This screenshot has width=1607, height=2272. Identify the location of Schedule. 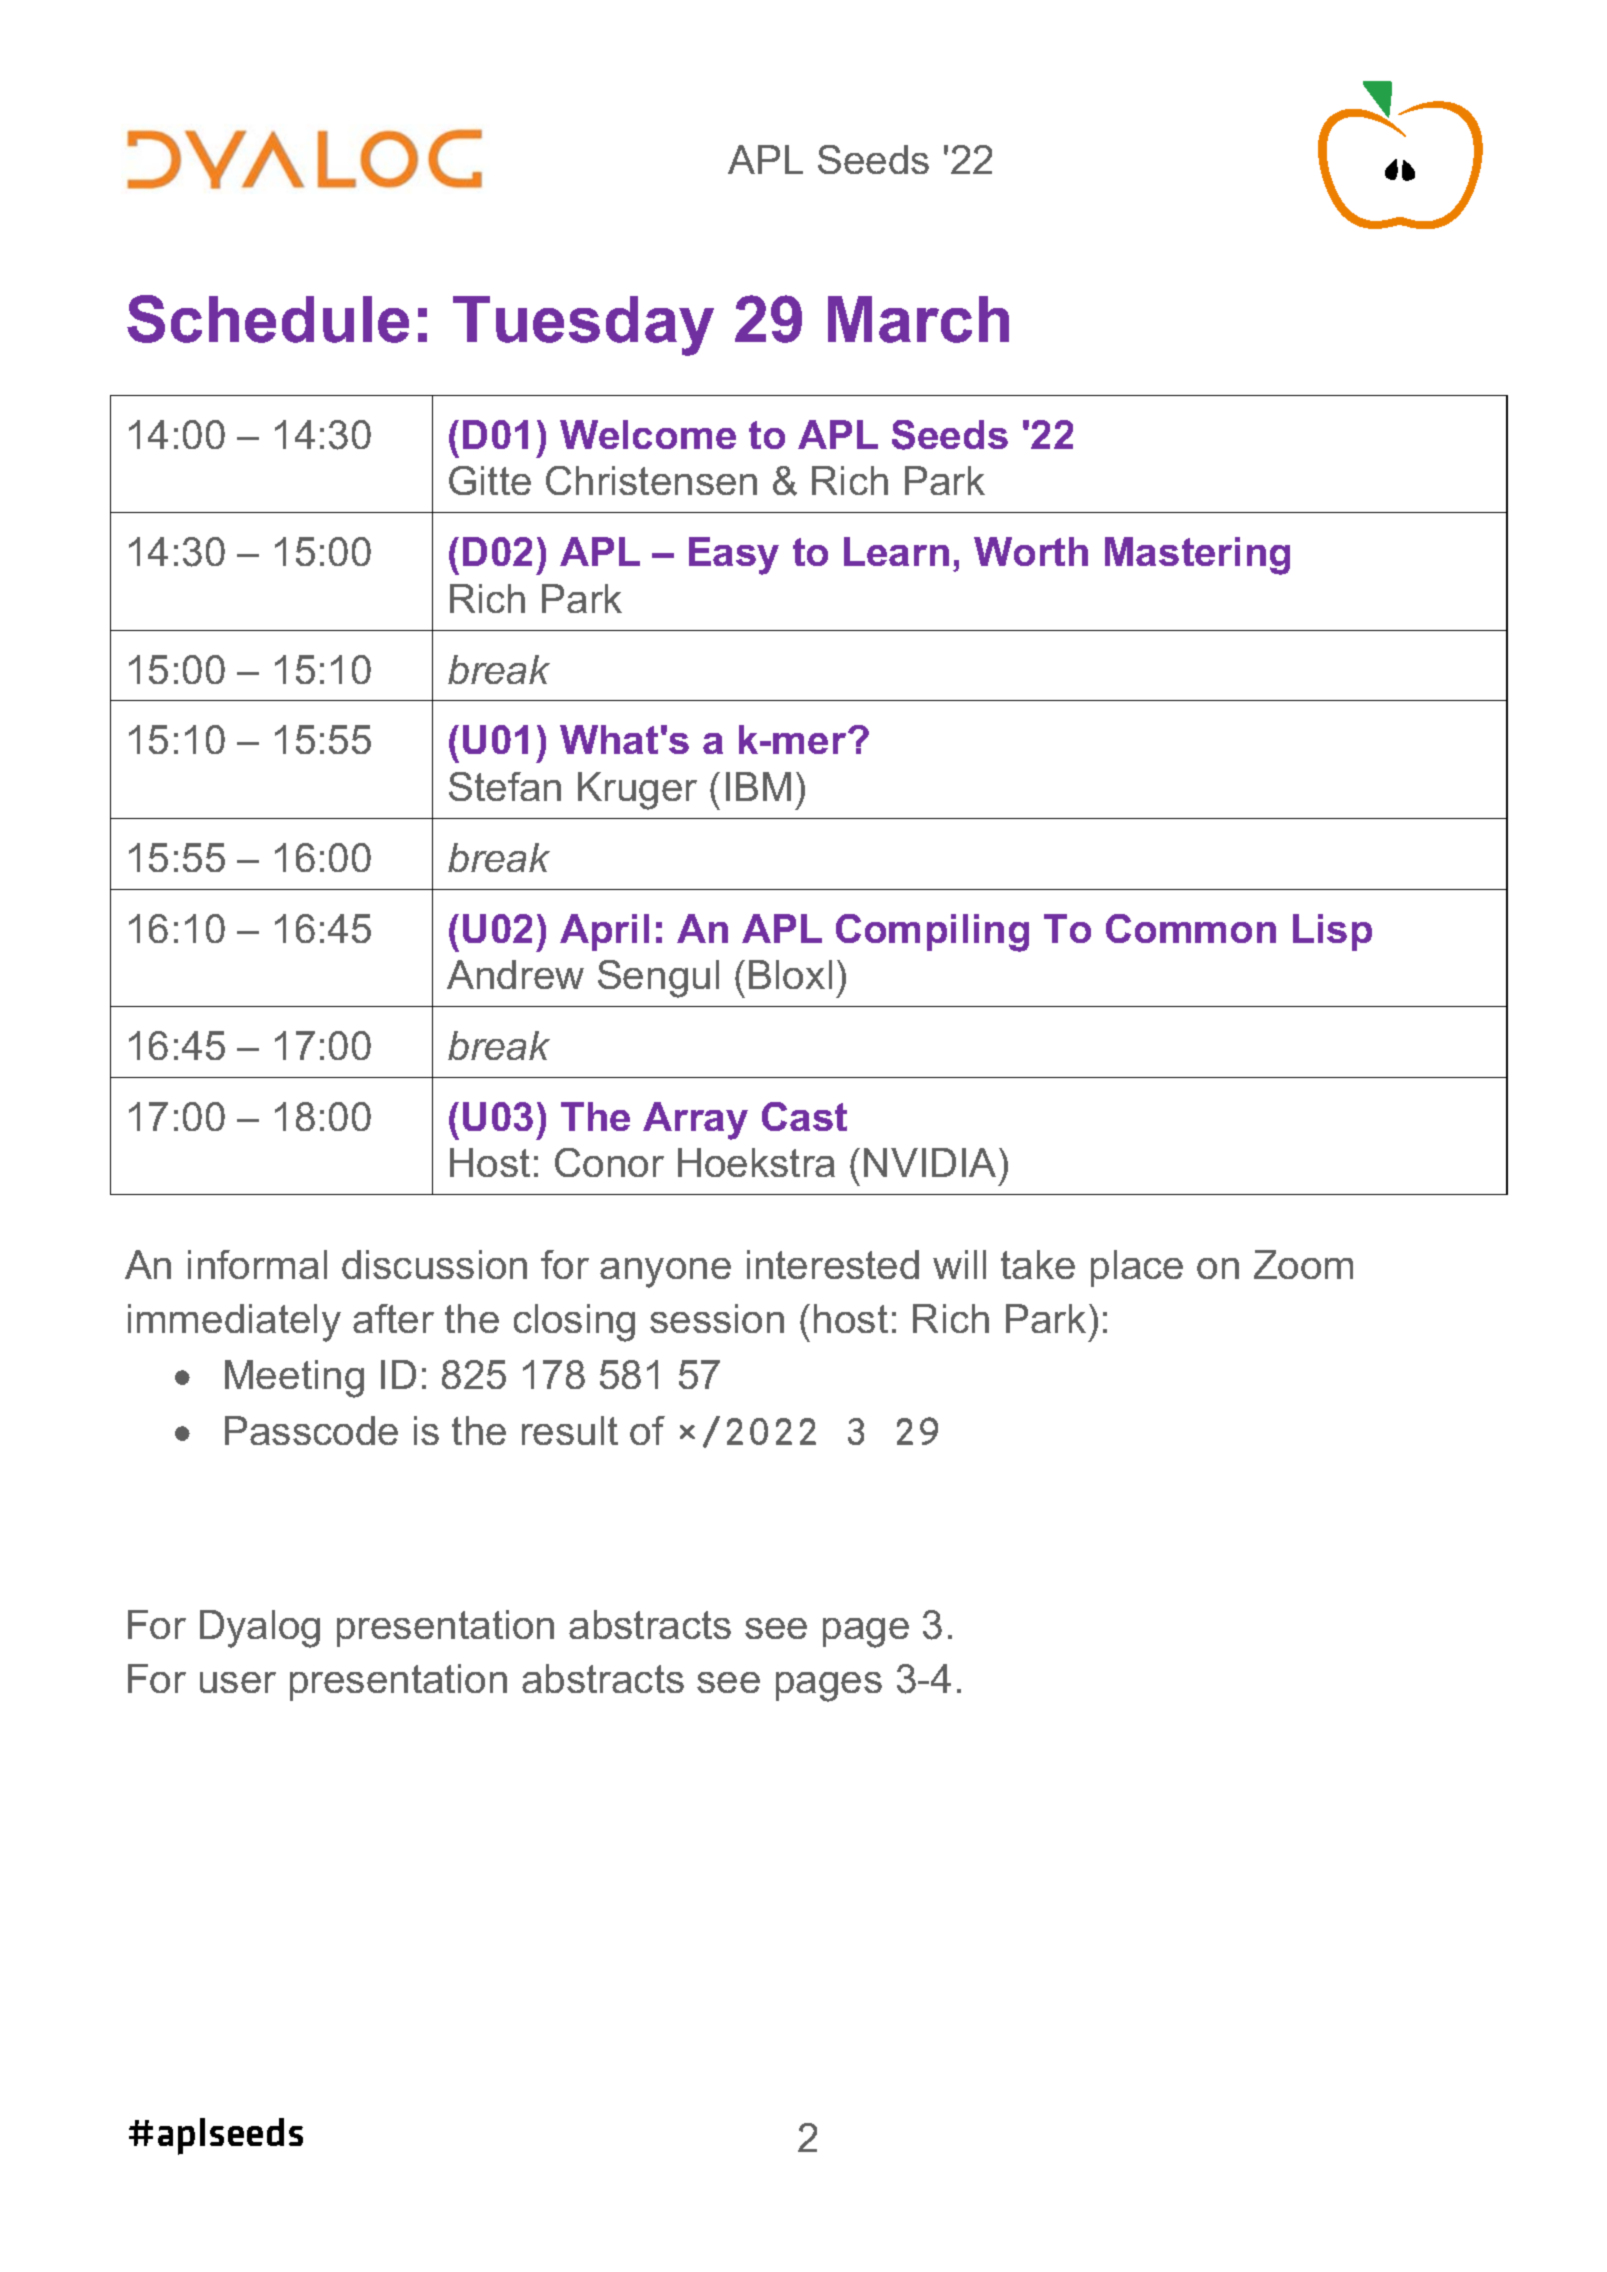
(268, 319).
